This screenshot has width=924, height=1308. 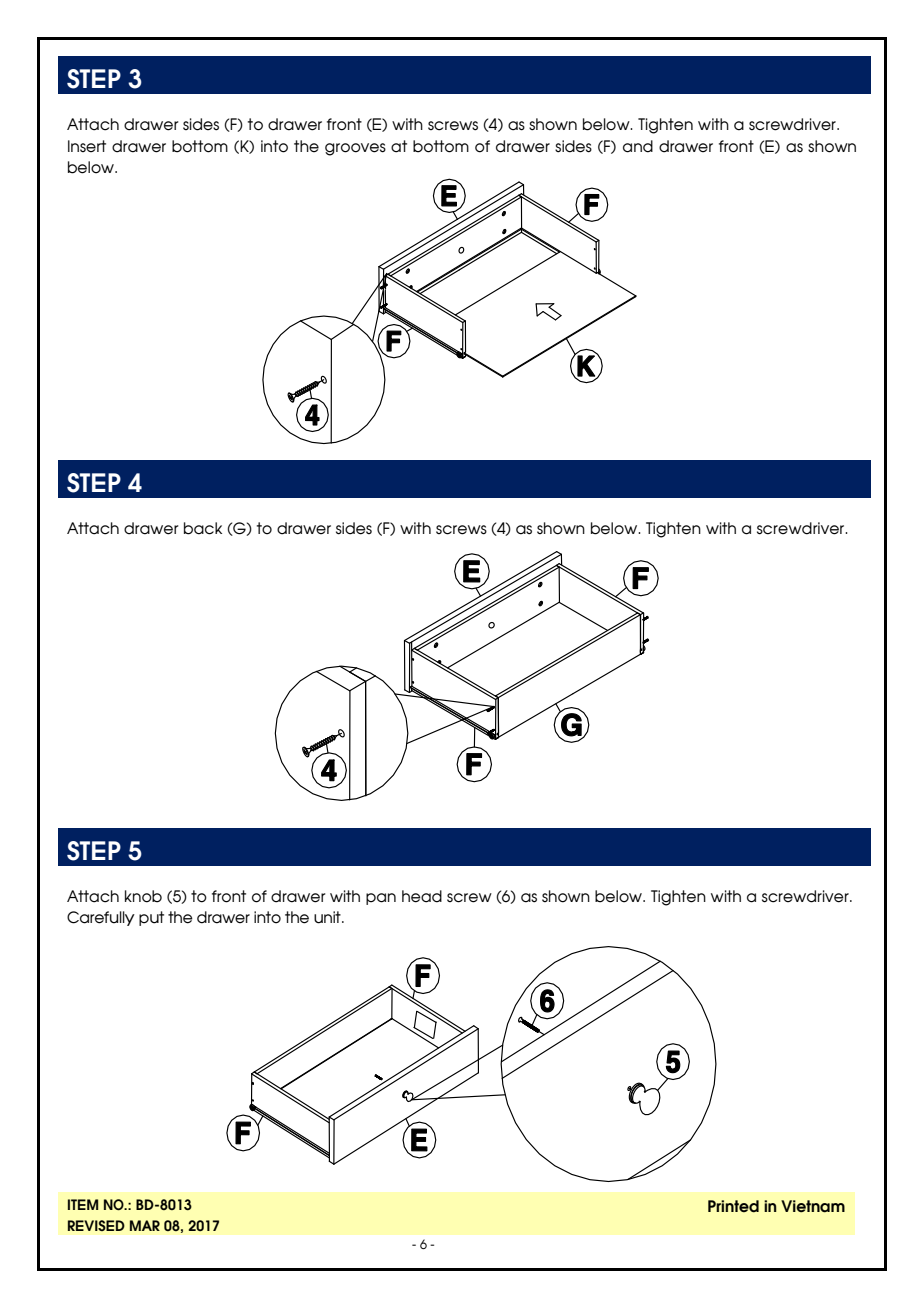 I want to click on back, so click(x=203, y=528).
